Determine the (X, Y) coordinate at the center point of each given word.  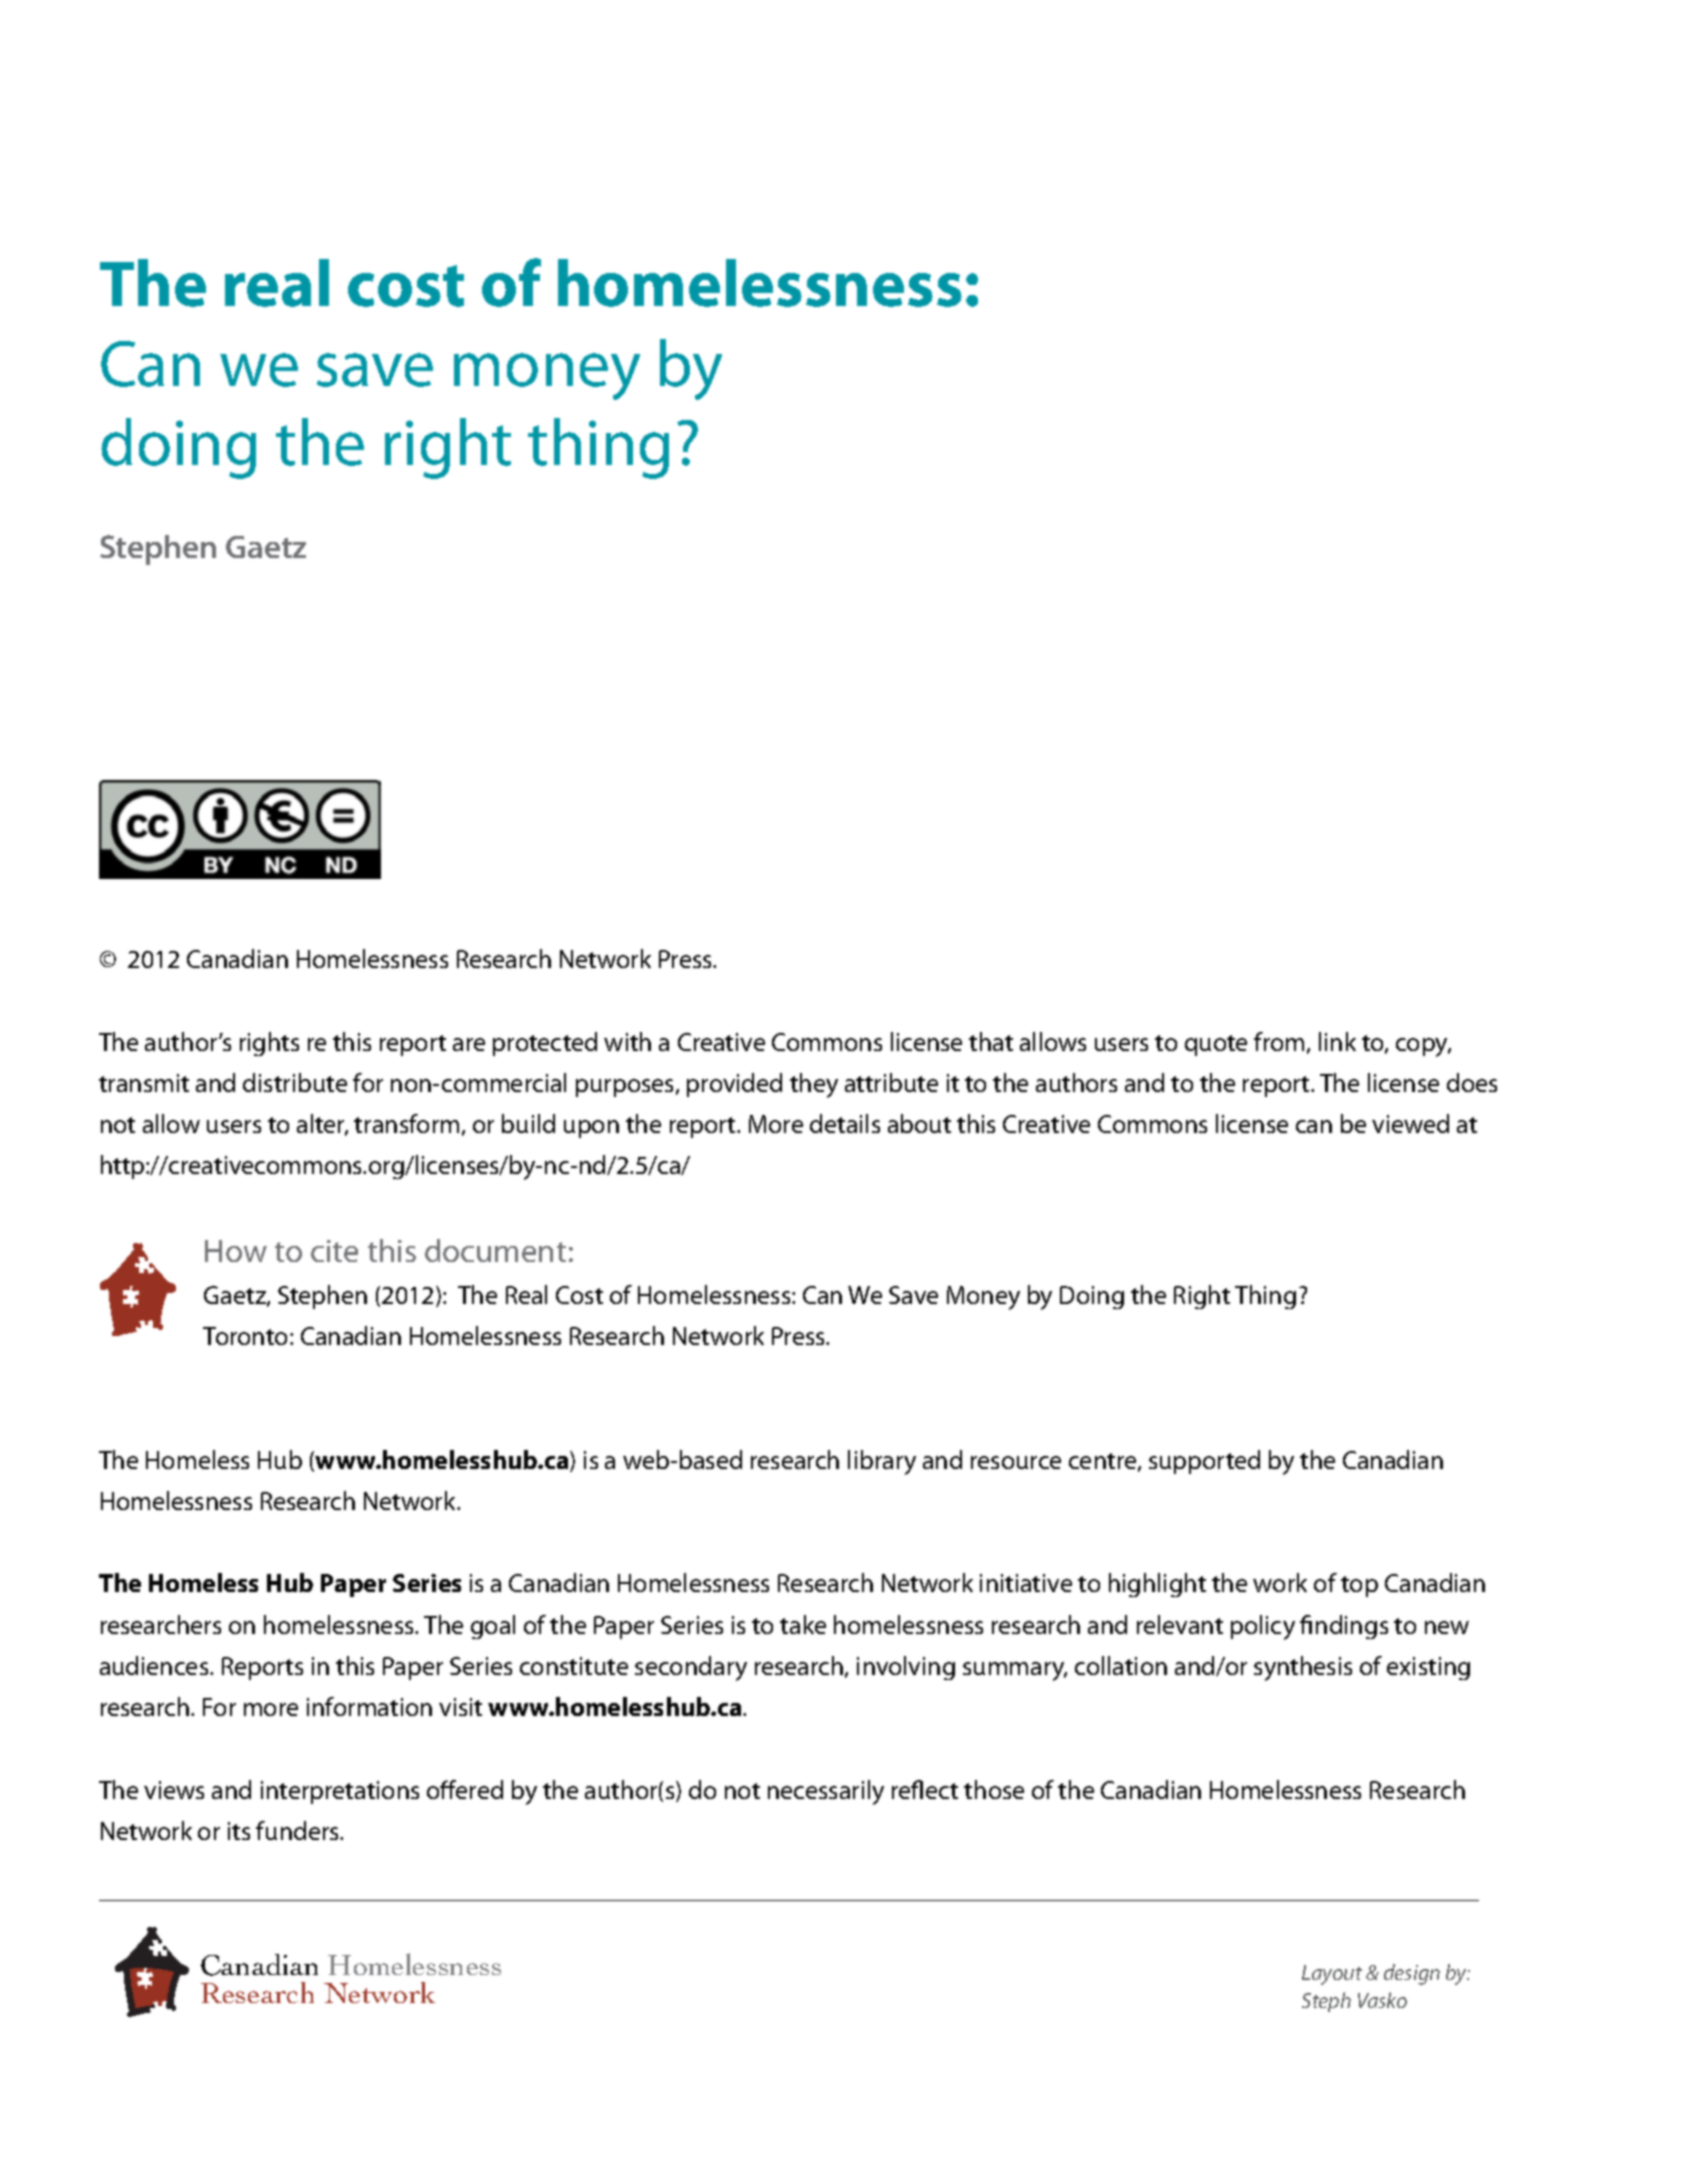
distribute (295, 1082)
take (803, 1624)
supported (1204, 1462)
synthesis (1303, 1668)
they (814, 1085)
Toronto (247, 1336)
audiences (155, 1665)
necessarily (826, 1792)
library (882, 1462)
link (1337, 1041)
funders (299, 1830)
